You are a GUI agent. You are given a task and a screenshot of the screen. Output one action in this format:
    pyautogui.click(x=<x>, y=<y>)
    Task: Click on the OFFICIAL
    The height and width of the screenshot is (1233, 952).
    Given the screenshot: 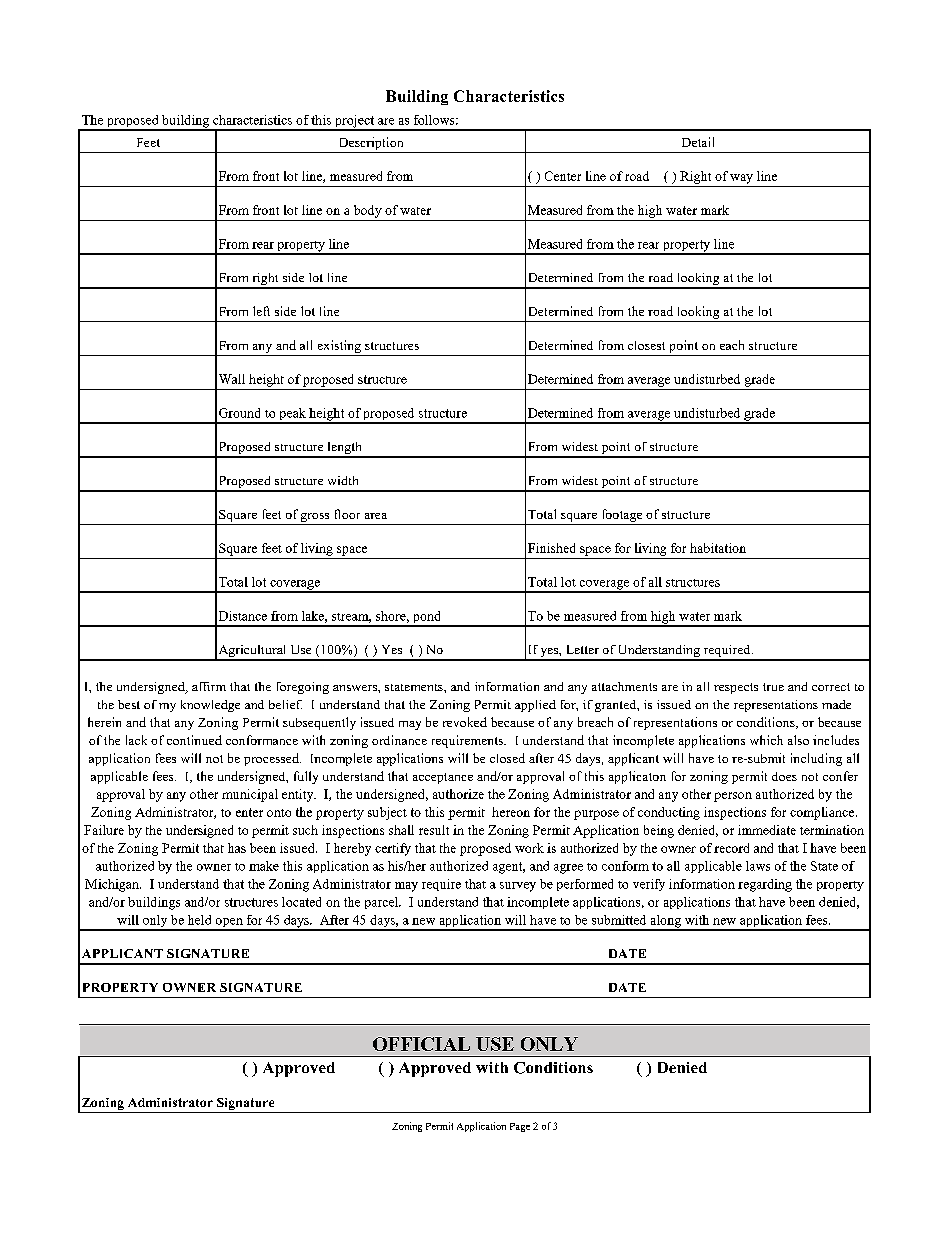 What is the action you would take?
    pyautogui.click(x=421, y=1044)
